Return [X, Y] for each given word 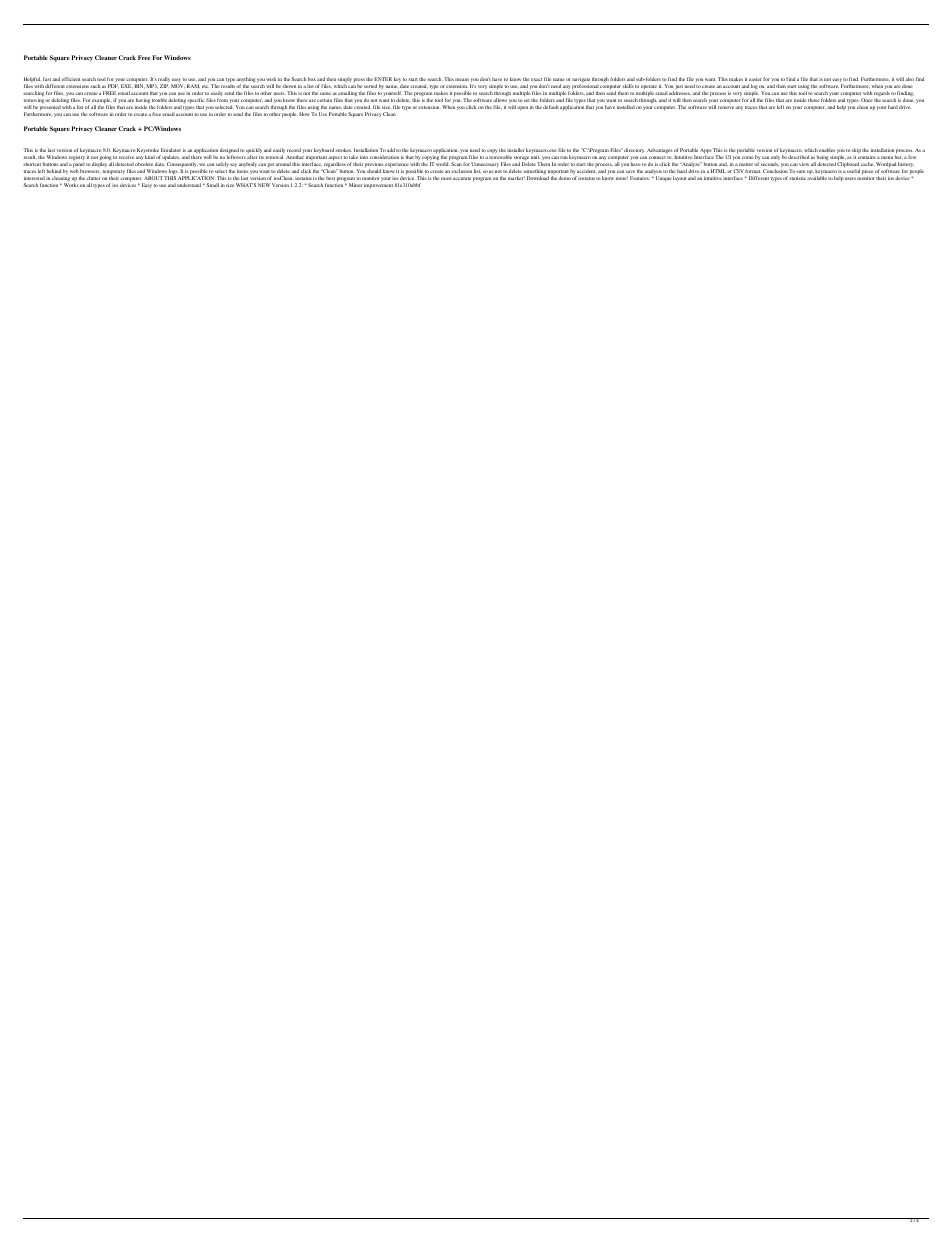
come [748, 157]
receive [126, 157]
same [325, 93]
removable [500, 157]
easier [755, 79]
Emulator [171, 150]
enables [827, 150]
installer [516, 150]
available [817, 178]
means [462, 79]
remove [727, 107]
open [522, 108]
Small [211, 185]
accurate [462, 178]
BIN [139, 86]
